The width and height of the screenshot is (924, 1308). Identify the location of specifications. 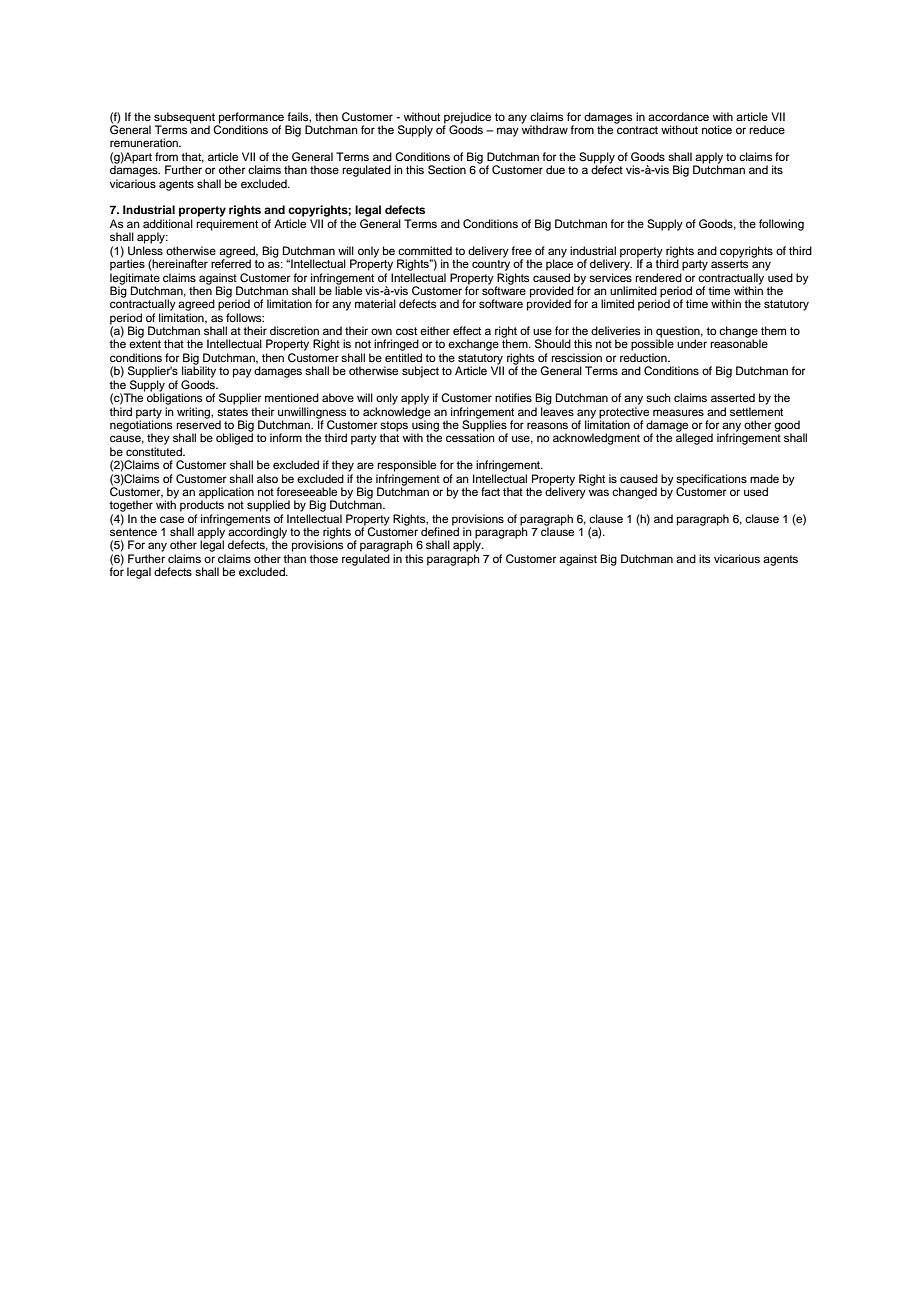
(711, 480).
